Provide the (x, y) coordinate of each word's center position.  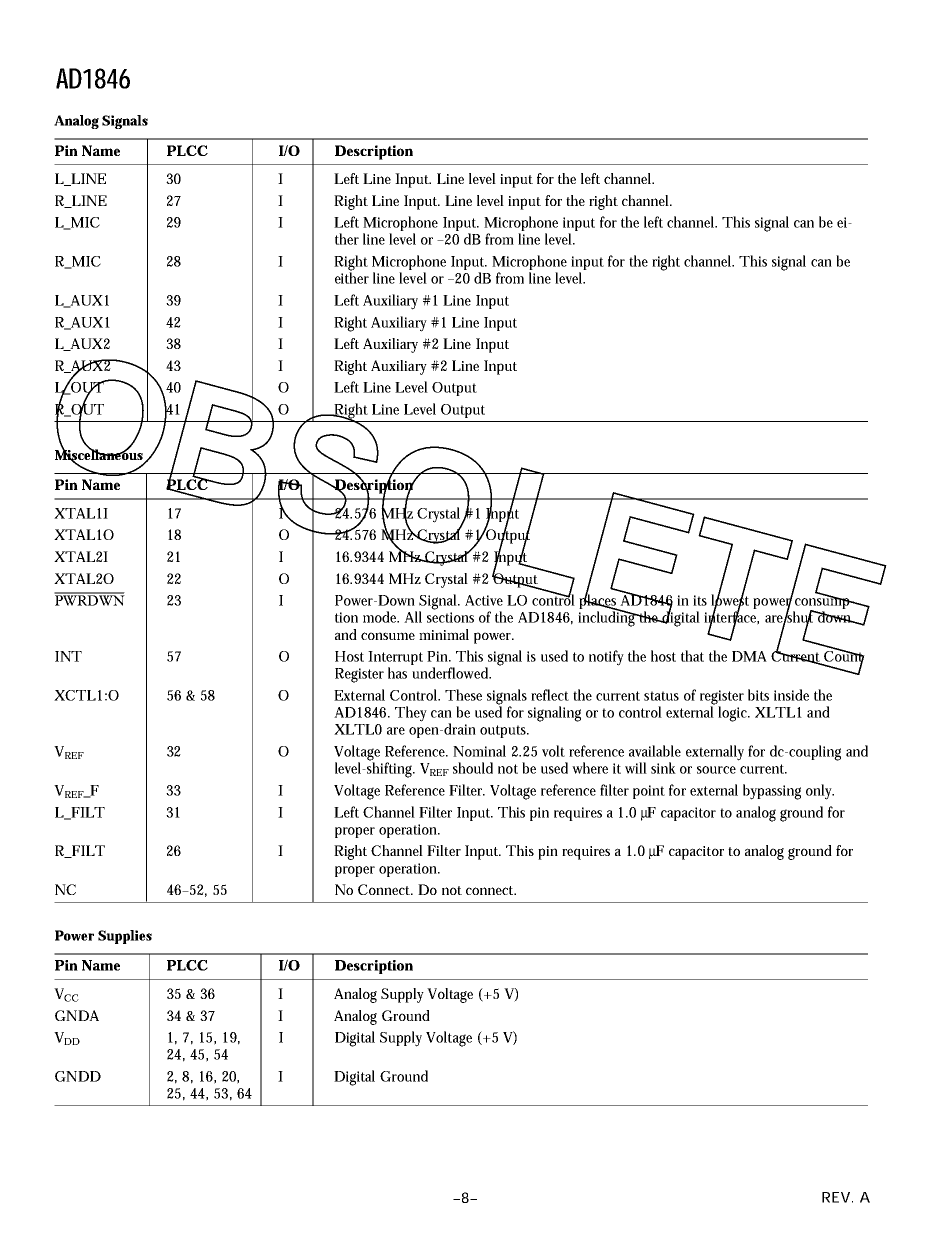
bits (758, 695)
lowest (730, 600)
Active (484, 600)
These (463, 695)
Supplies (125, 937)
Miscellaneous (100, 454)
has (397, 673)
